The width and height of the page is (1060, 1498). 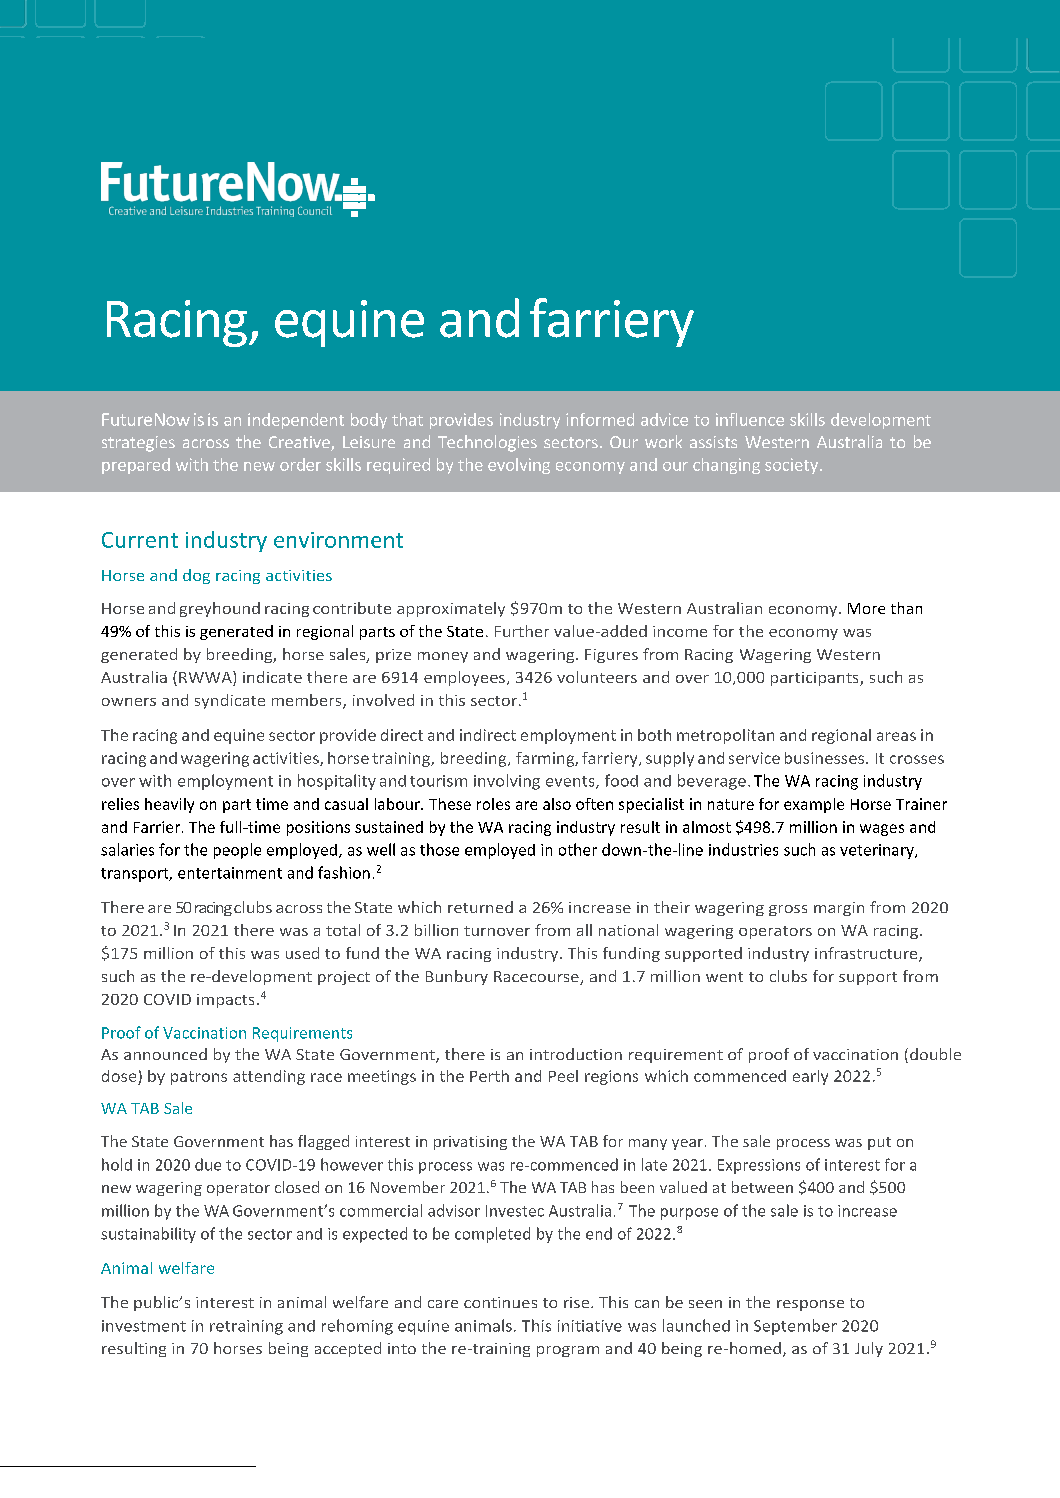 What do you see at coordinates (144, 1326) in the page?
I see `investment` at bounding box center [144, 1326].
